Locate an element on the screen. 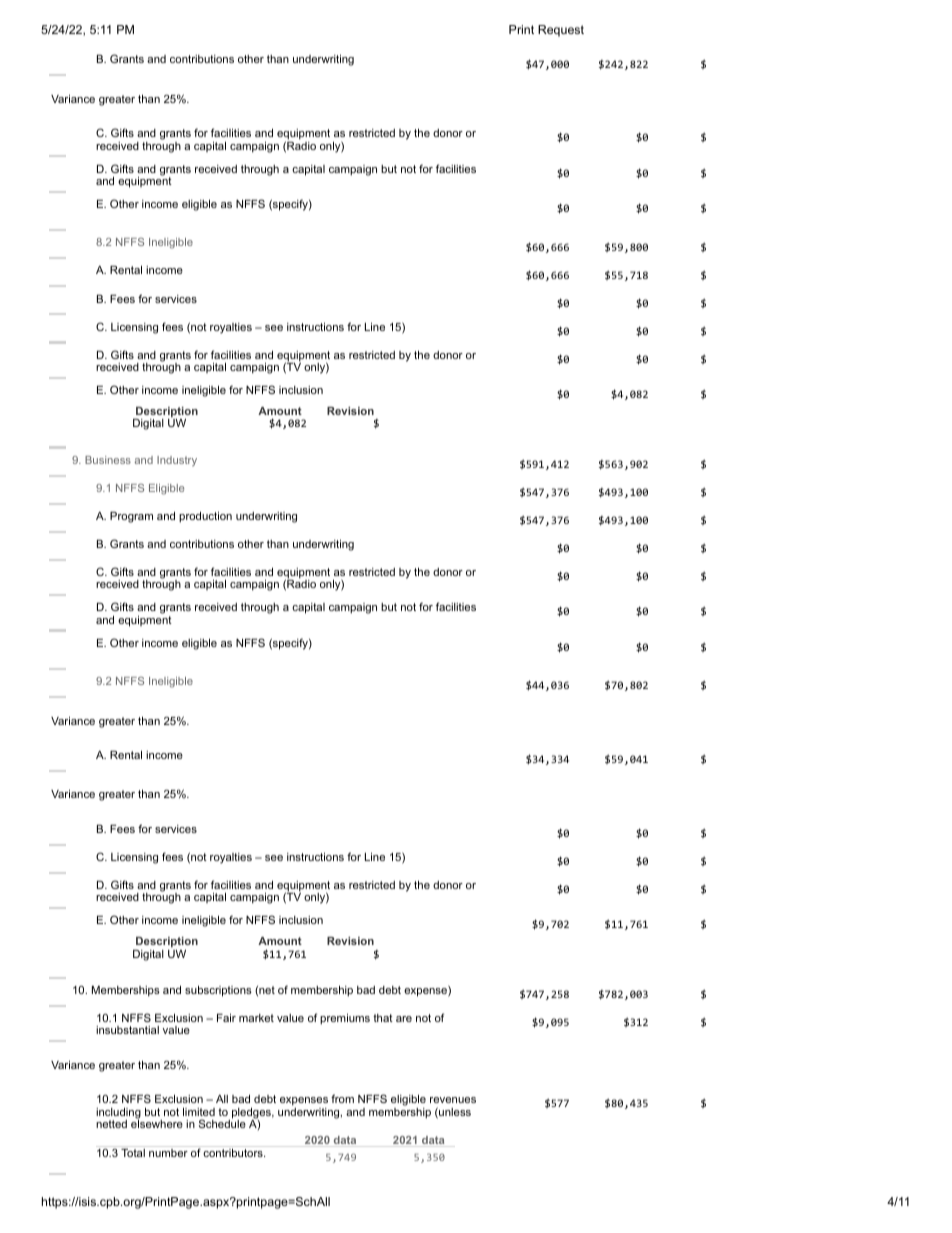 The image size is (952, 1233). Industry is located at coordinates (177, 461).
